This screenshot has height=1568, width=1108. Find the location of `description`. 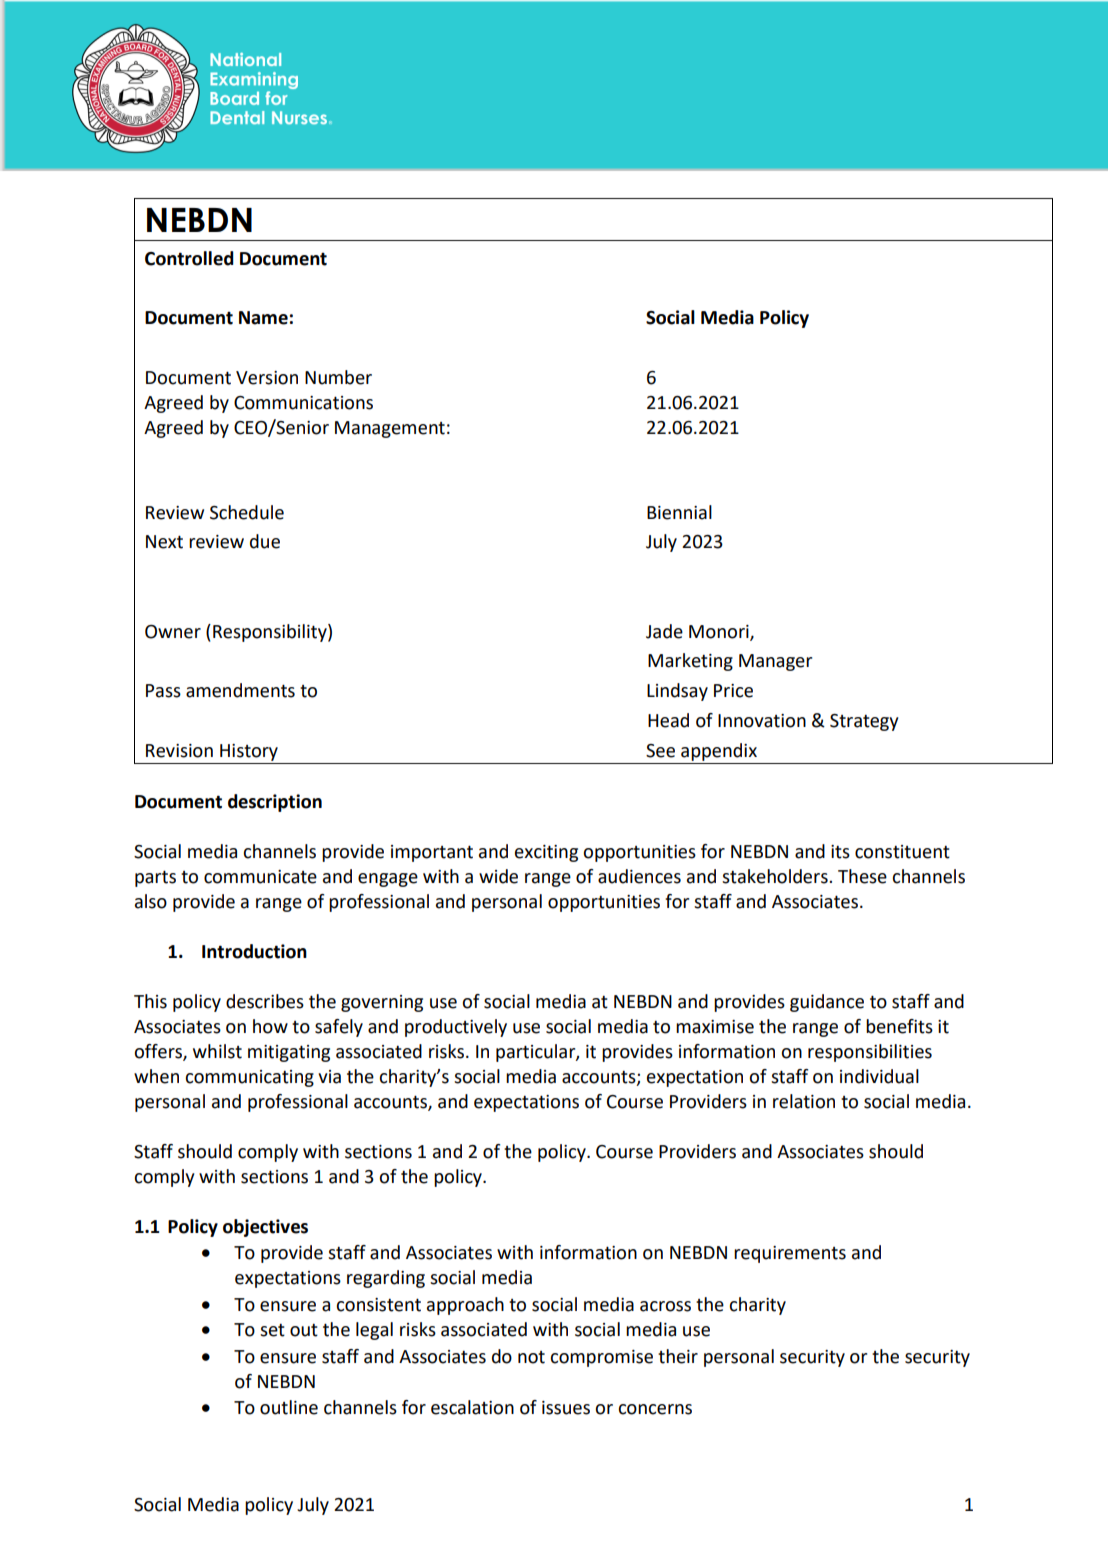

description is located at coordinates (275, 803).
